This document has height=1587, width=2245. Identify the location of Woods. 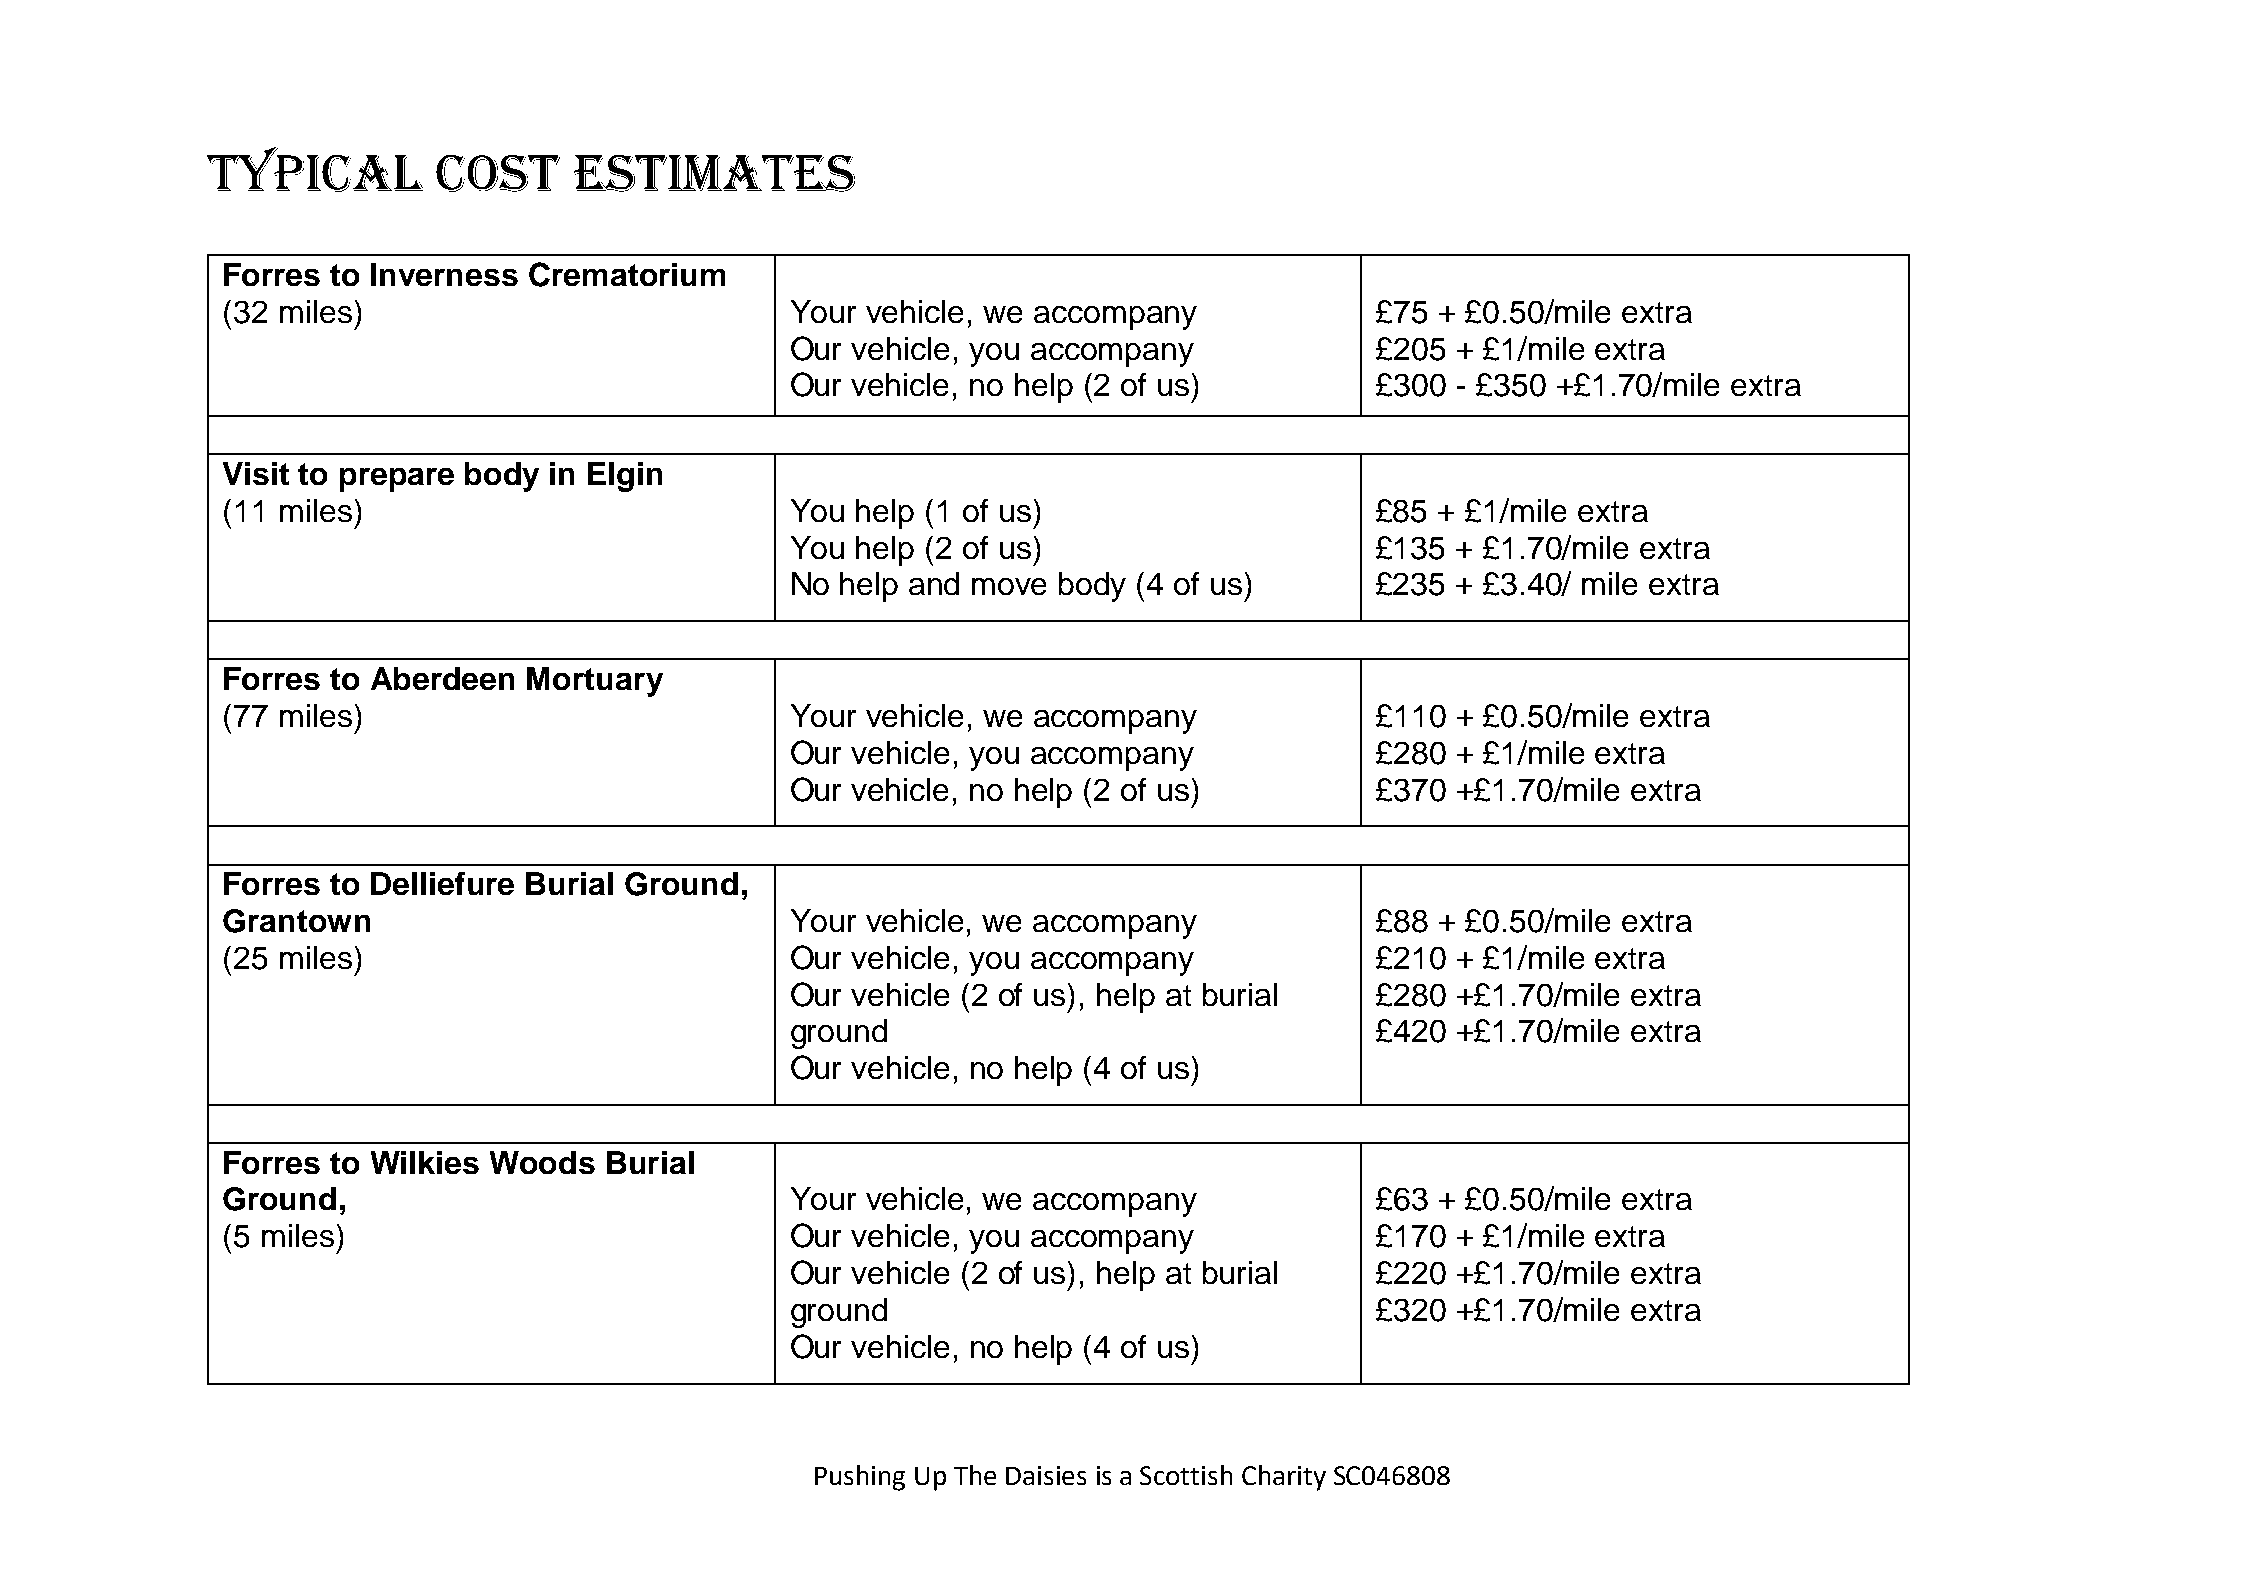
(542, 1162).
